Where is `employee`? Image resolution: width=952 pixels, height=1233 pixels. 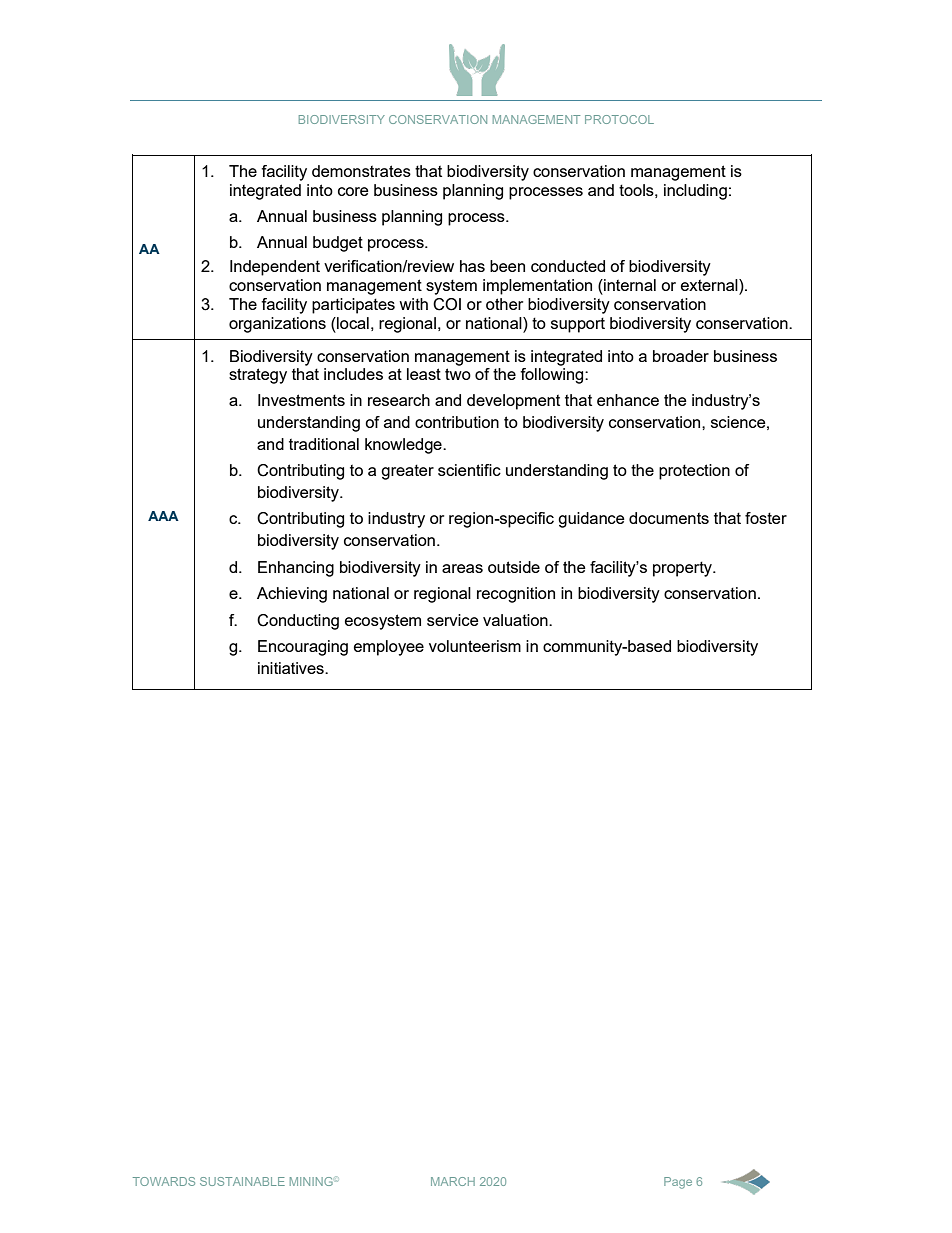
employee is located at coordinates (389, 648).
